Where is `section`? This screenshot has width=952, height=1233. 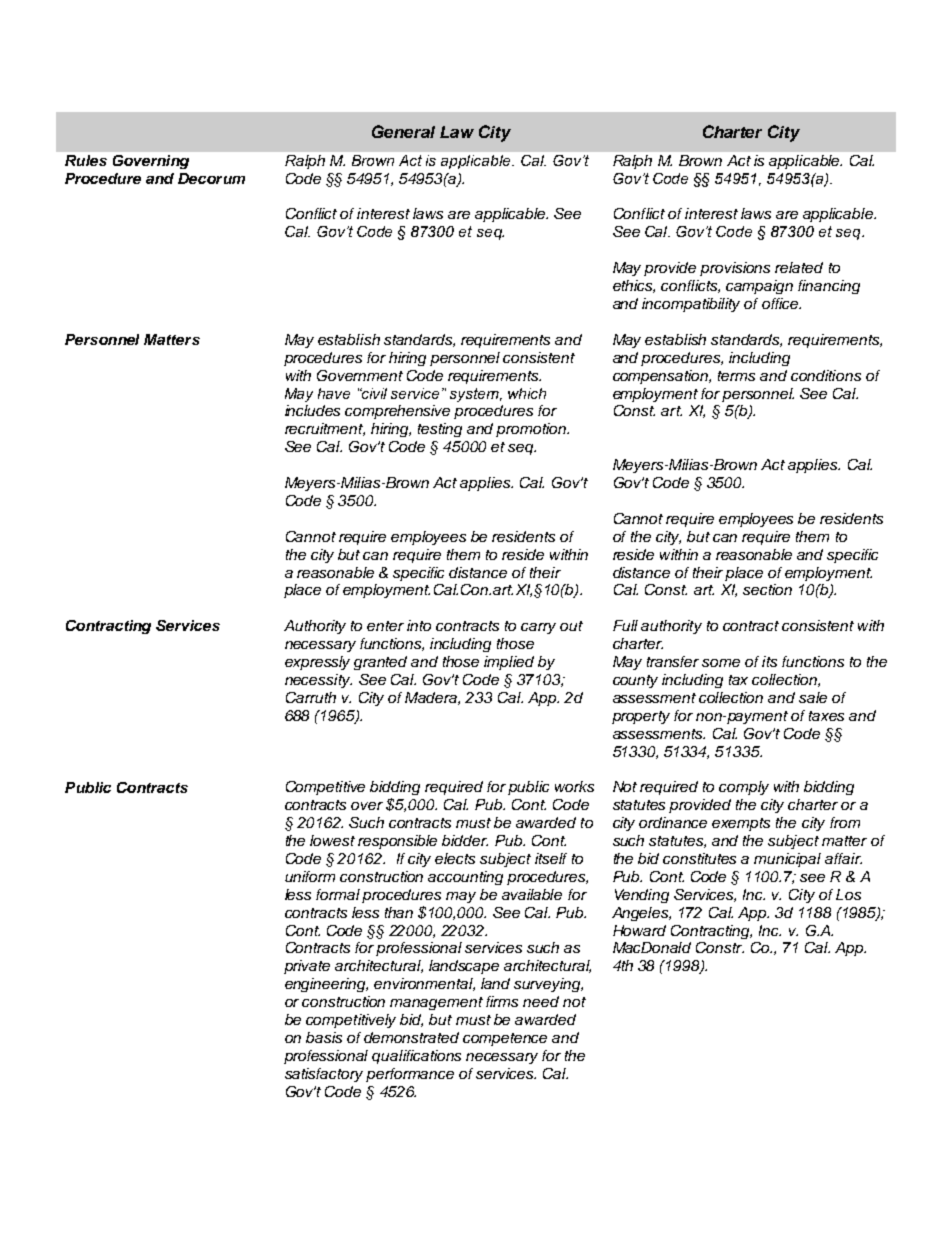
section is located at coordinates (767, 589).
